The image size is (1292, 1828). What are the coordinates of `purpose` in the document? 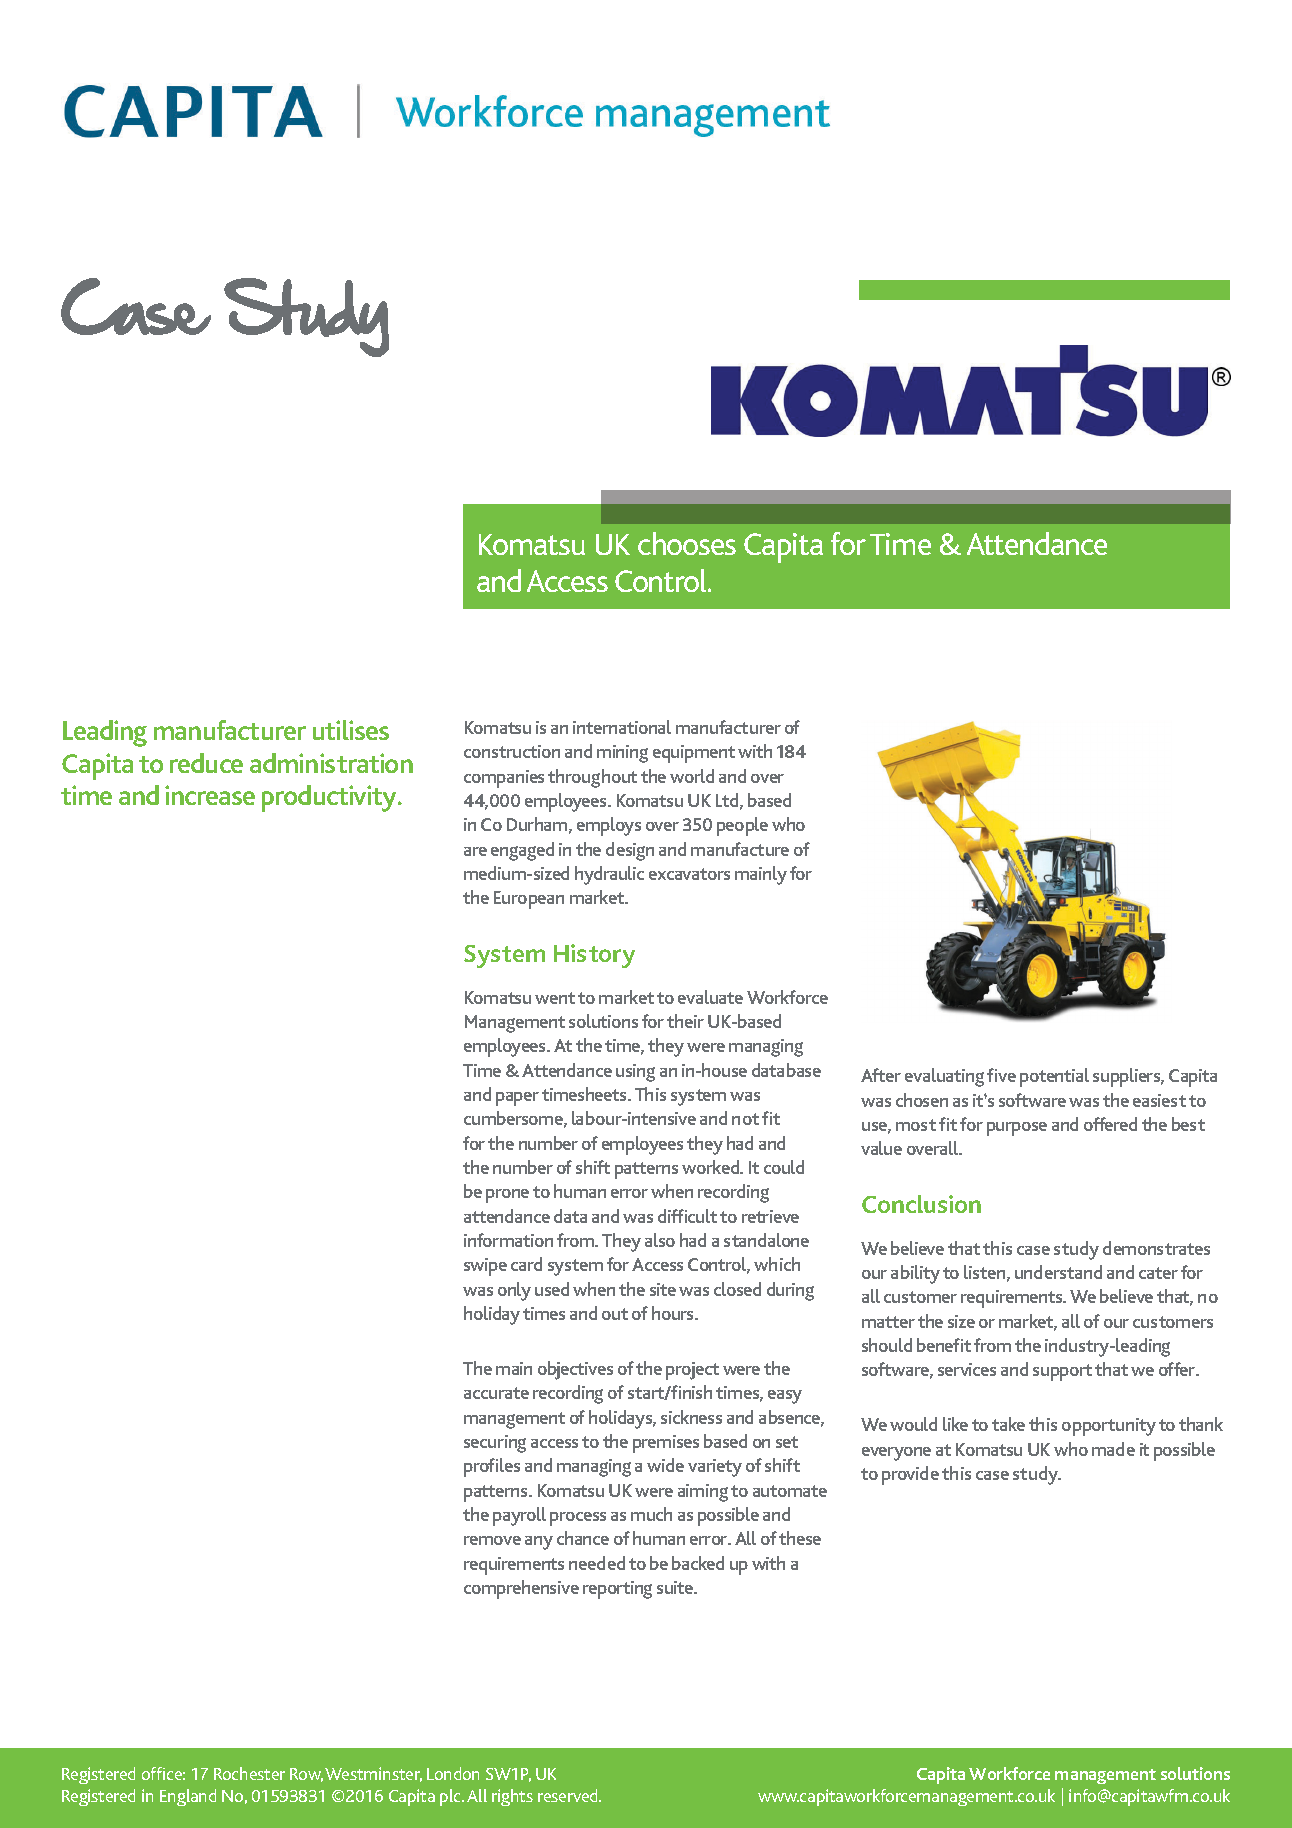 It's located at (1017, 1129).
